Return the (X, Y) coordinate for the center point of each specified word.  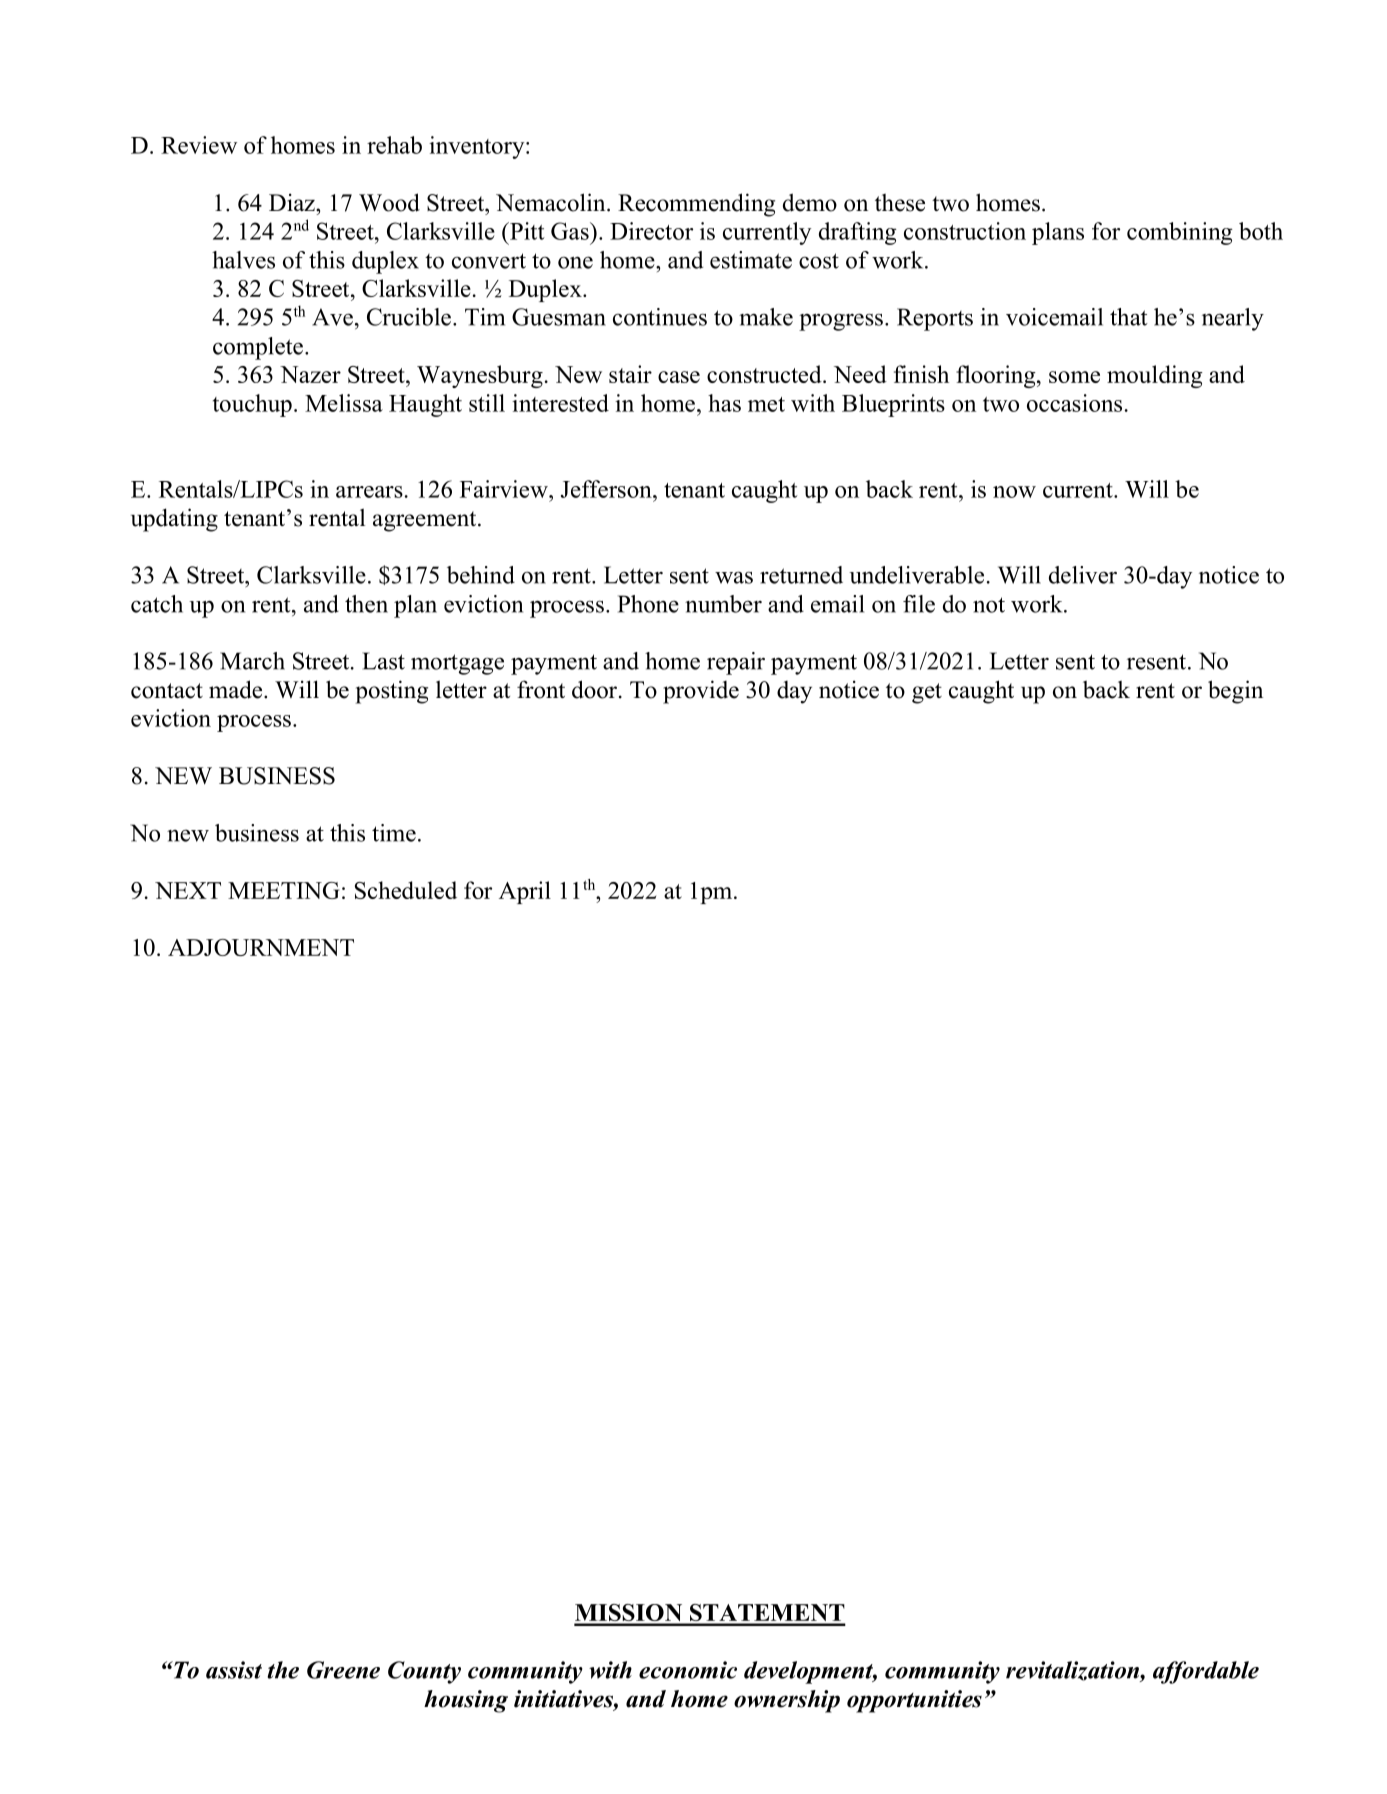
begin (1235, 692)
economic (688, 1670)
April (525, 892)
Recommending (696, 205)
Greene (343, 1670)
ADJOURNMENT (261, 947)
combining (1180, 233)
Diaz (293, 202)
